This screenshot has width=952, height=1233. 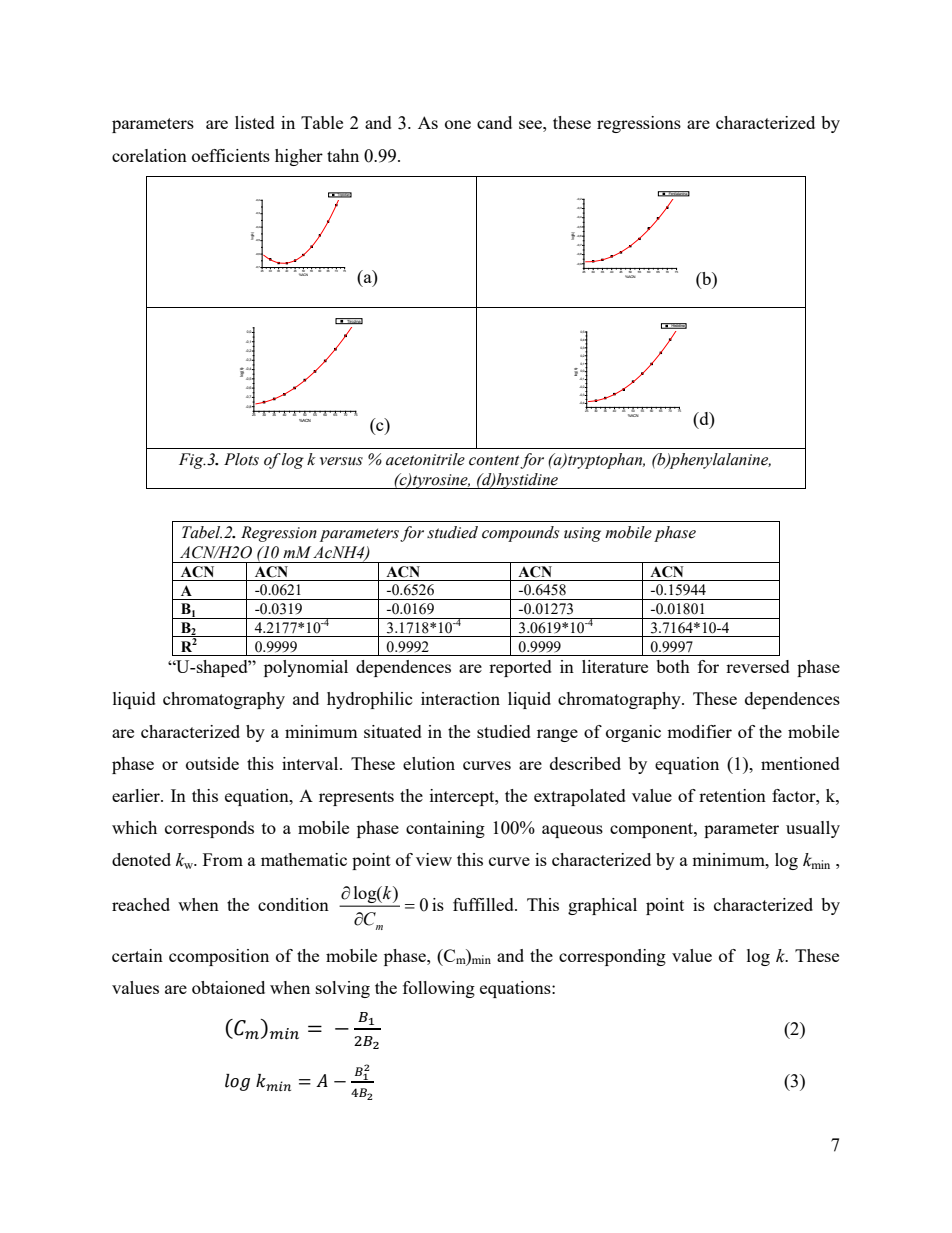 I want to click on corresponding, so click(x=612, y=957).
